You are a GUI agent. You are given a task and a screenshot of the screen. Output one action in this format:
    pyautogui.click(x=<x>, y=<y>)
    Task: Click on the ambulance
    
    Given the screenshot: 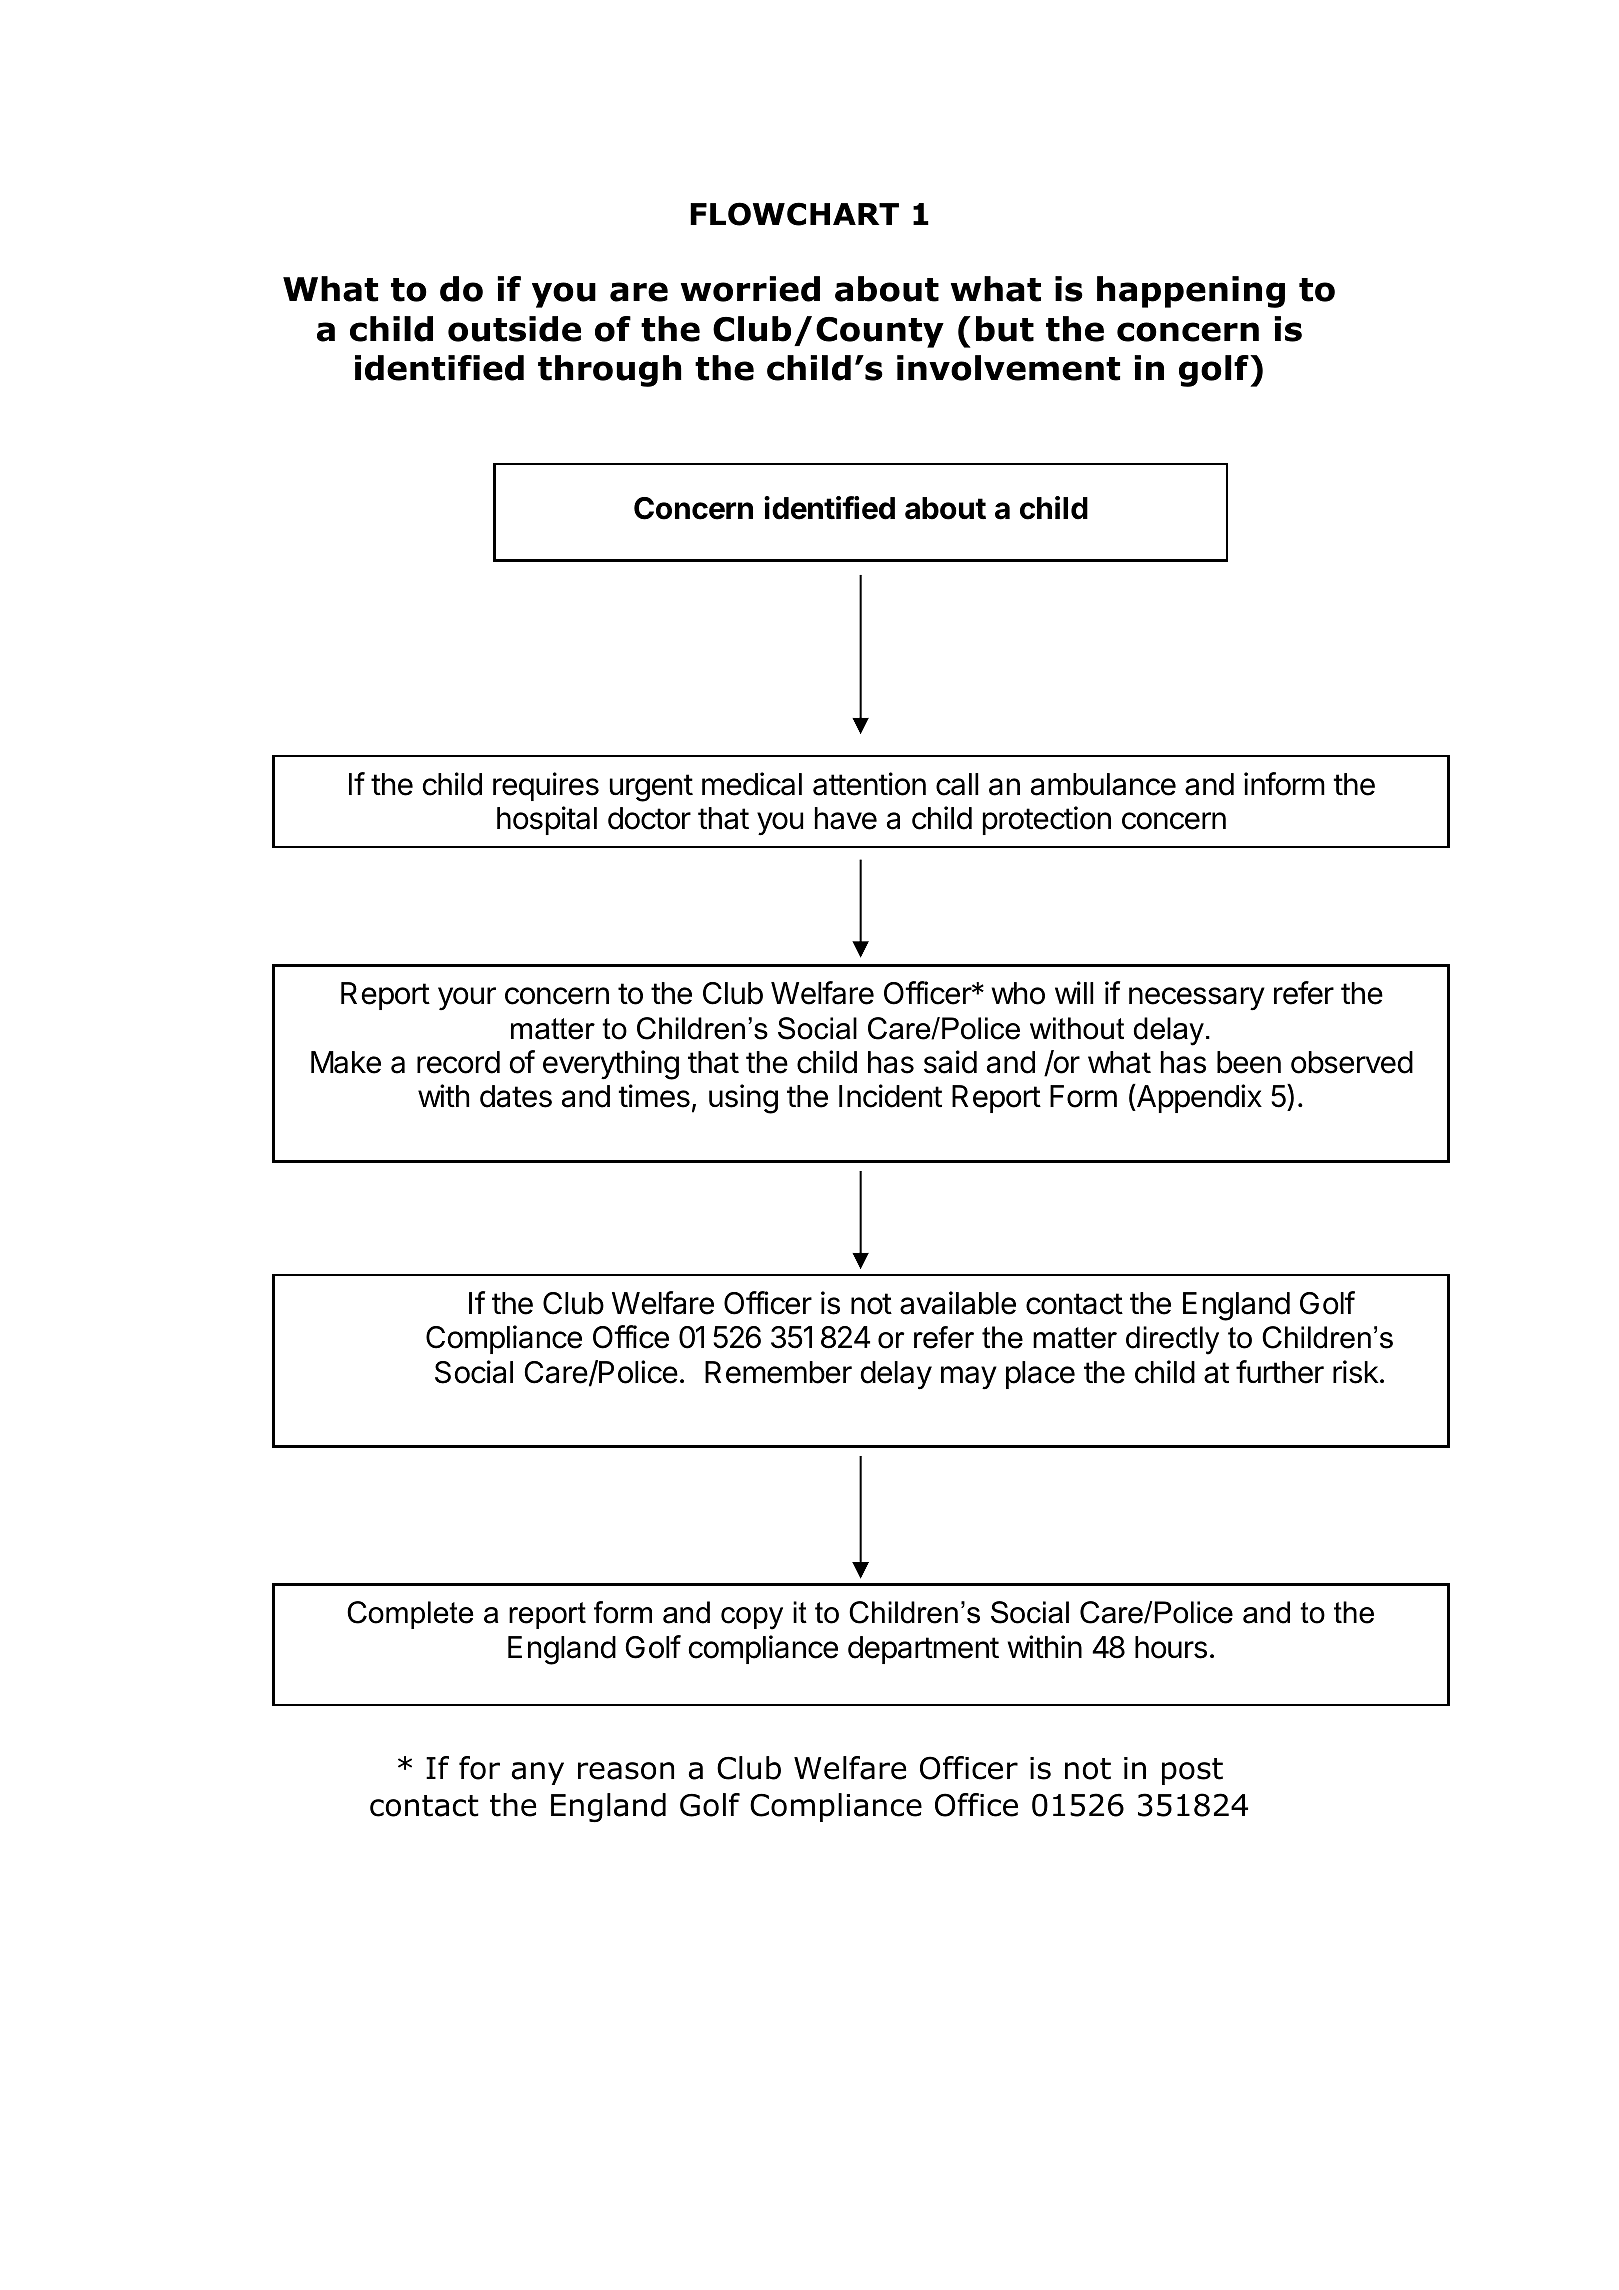 What is the action you would take?
    pyautogui.click(x=1103, y=784)
